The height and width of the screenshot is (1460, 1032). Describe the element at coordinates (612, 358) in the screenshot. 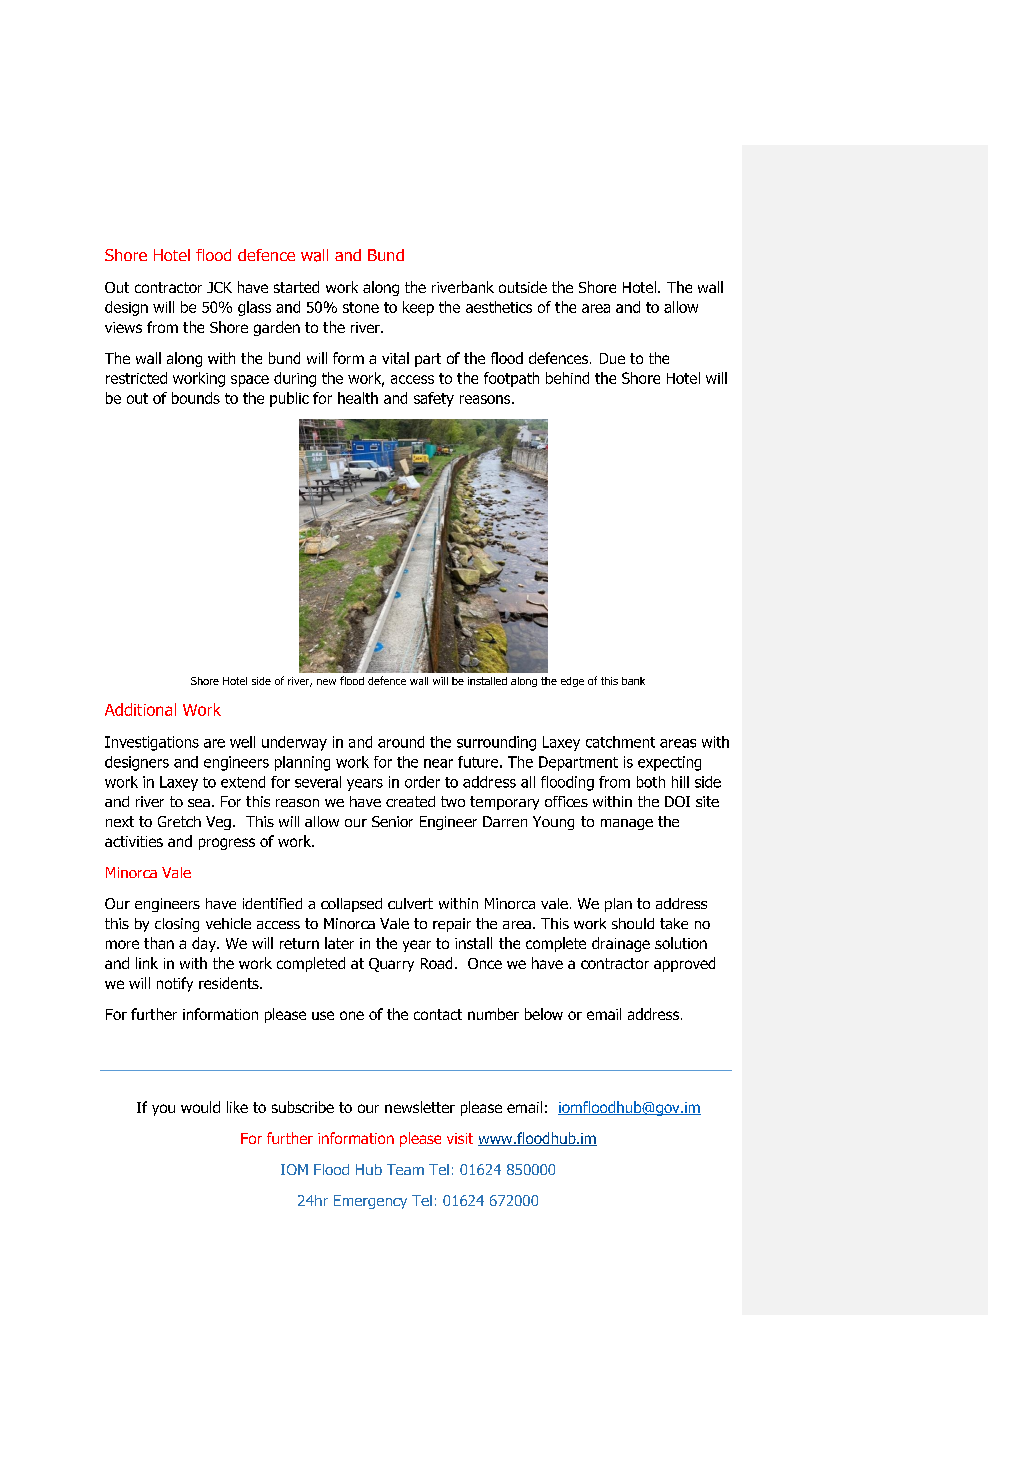

I see `Due` at that location.
